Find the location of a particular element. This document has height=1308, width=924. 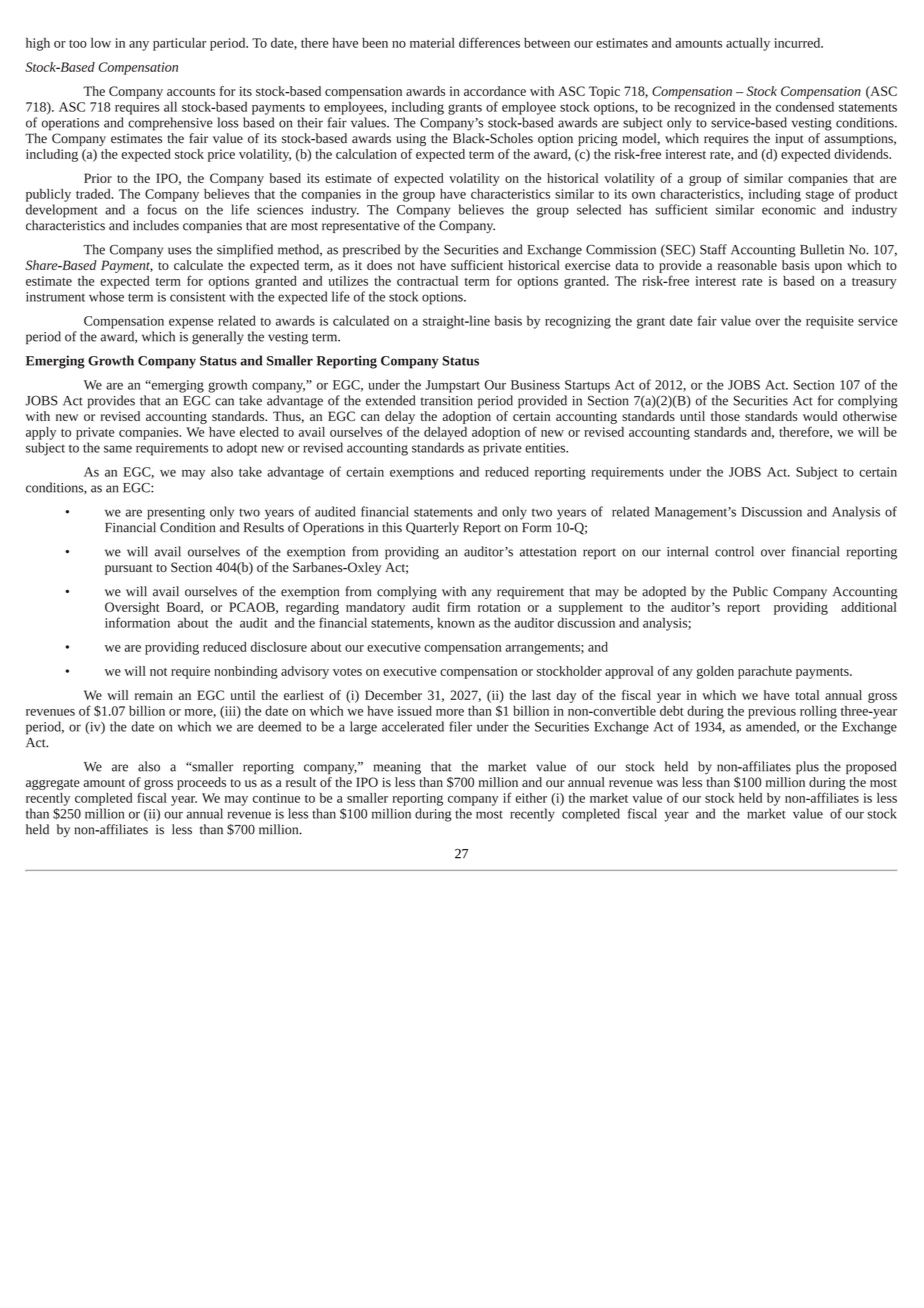

plus is located at coordinates (807, 767).
